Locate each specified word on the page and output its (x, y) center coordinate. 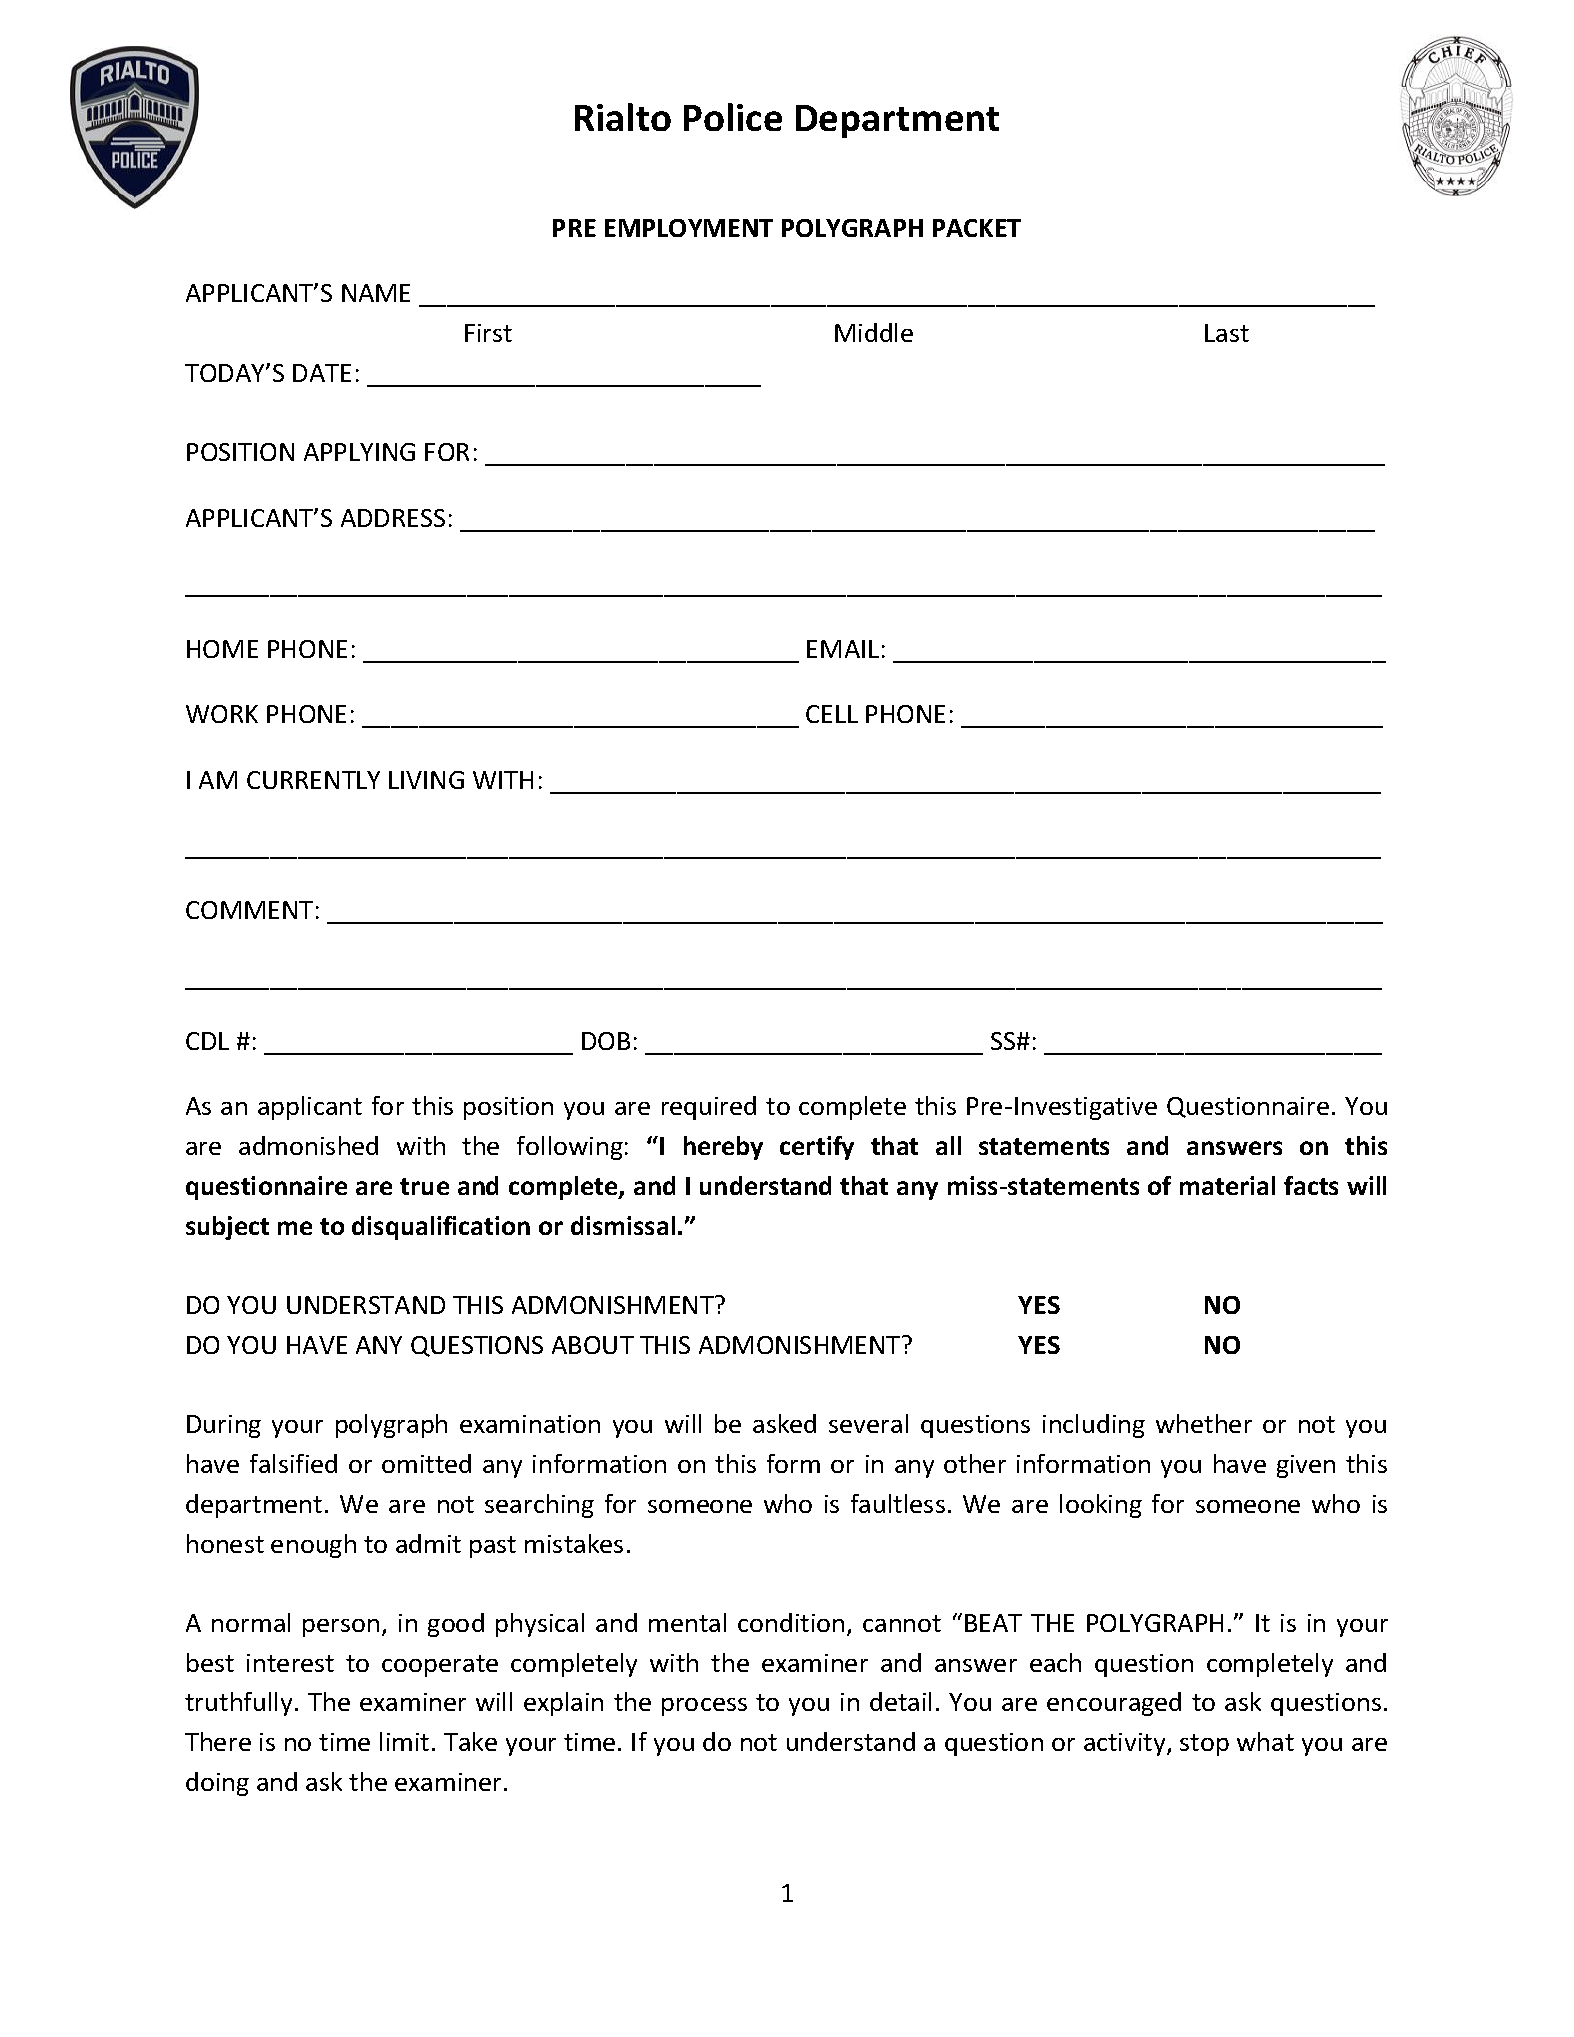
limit (404, 1741)
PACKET (977, 228)
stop (1204, 1745)
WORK (222, 714)
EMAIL (843, 649)
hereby (723, 1148)
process (704, 1707)
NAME (376, 293)
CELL (832, 714)
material (1227, 1185)
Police (733, 117)
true (424, 1186)
